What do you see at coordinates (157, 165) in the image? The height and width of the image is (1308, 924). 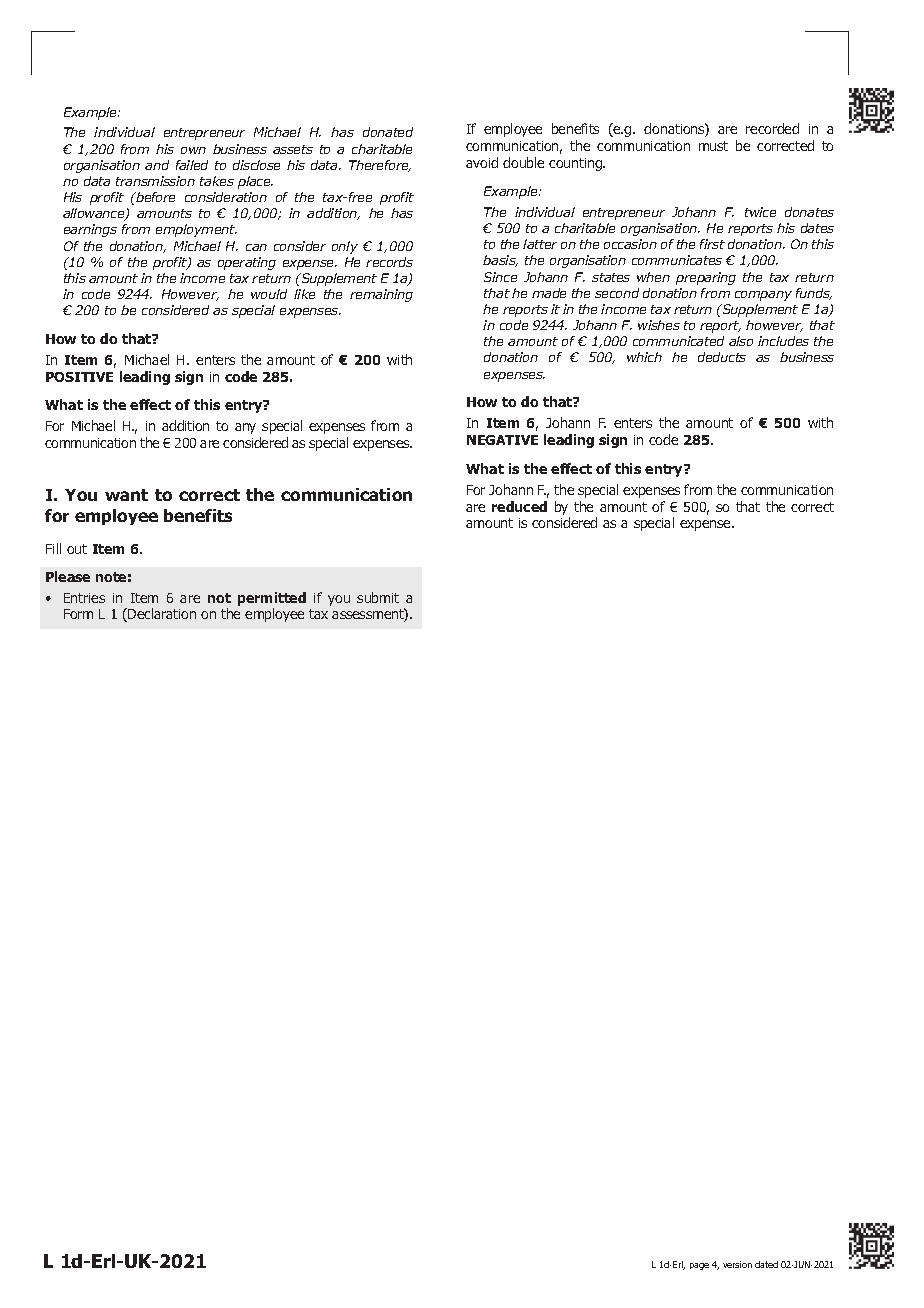 I see `and` at bounding box center [157, 165].
